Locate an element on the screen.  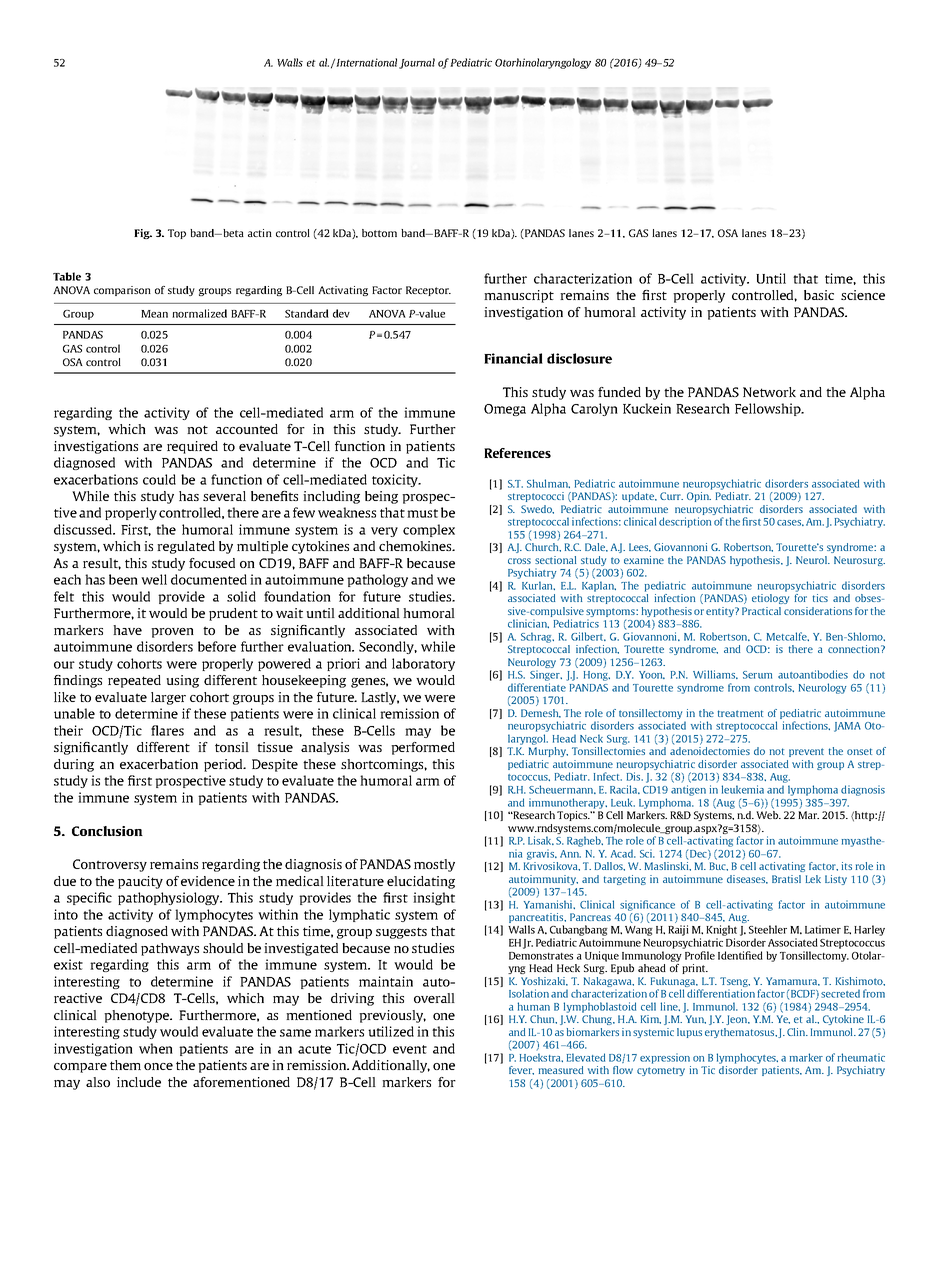
Web is located at coordinates (768, 815).
